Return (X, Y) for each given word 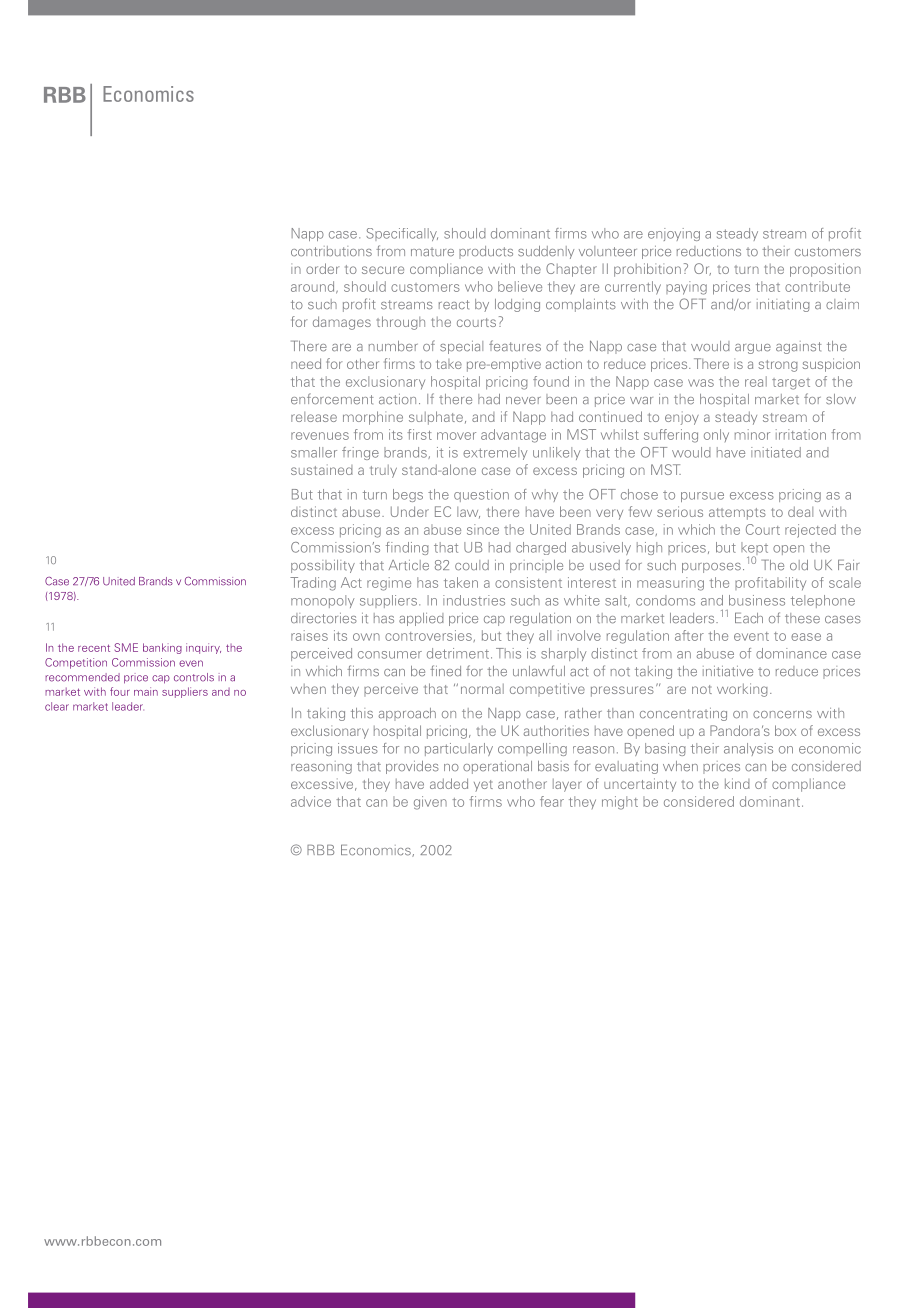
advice (311, 801)
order (322, 268)
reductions (709, 251)
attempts (737, 514)
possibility (323, 566)
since (483, 529)
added (449, 783)
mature (432, 252)
